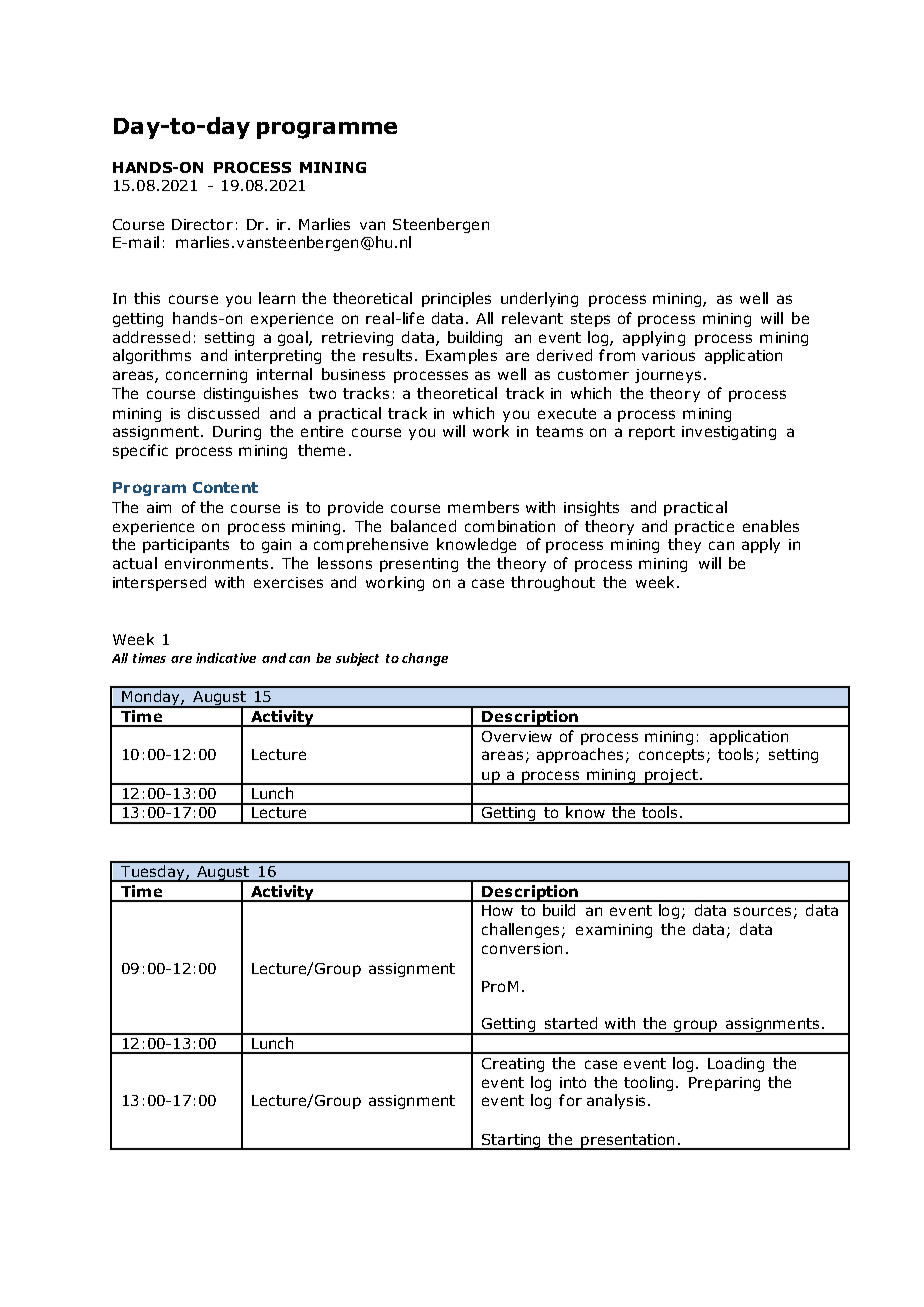 This screenshot has width=924, height=1307. I want to click on steps, so click(590, 320).
